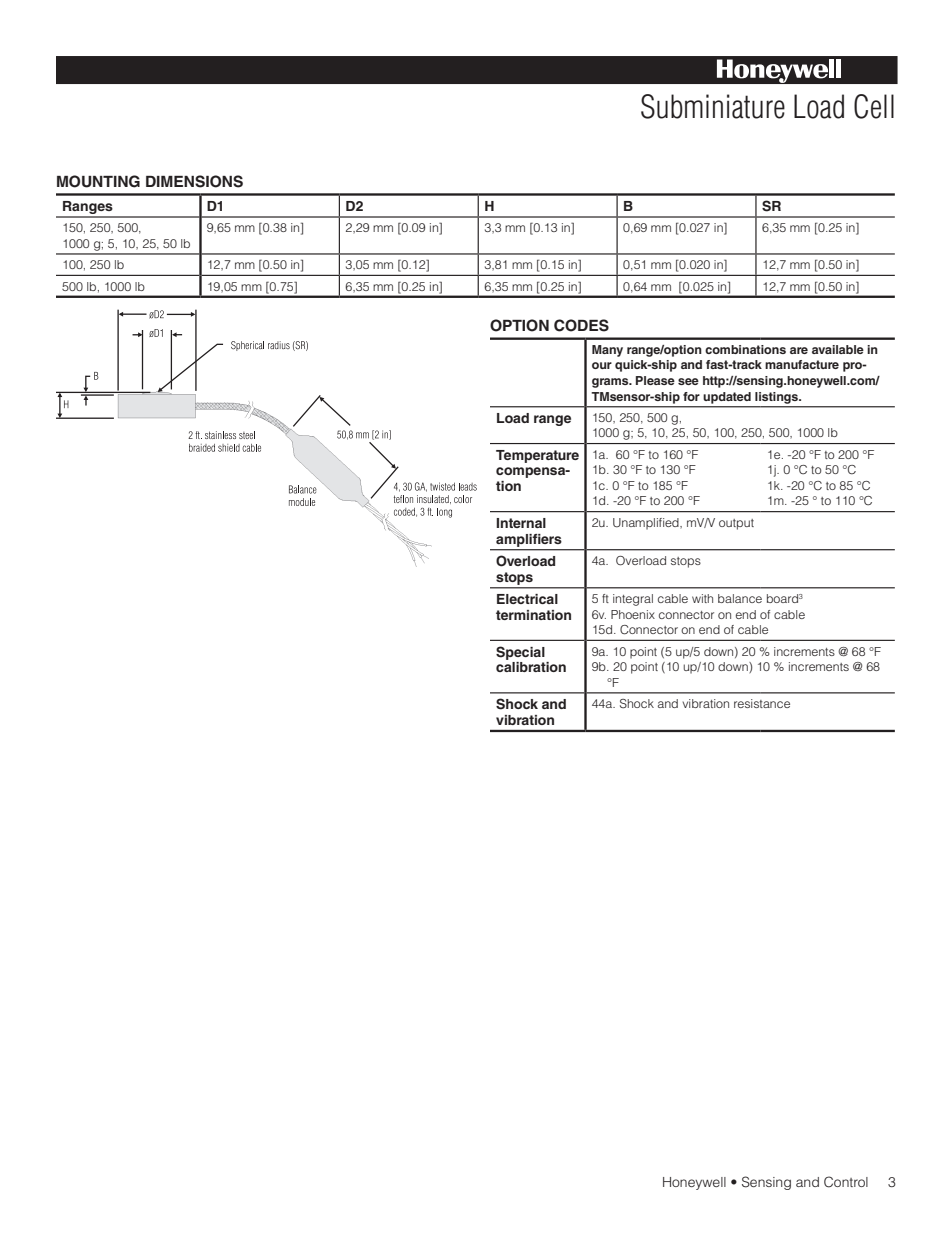  What do you see at coordinates (521, 523) in the document?
I see `Internal` at bounding box center [521, 523].
